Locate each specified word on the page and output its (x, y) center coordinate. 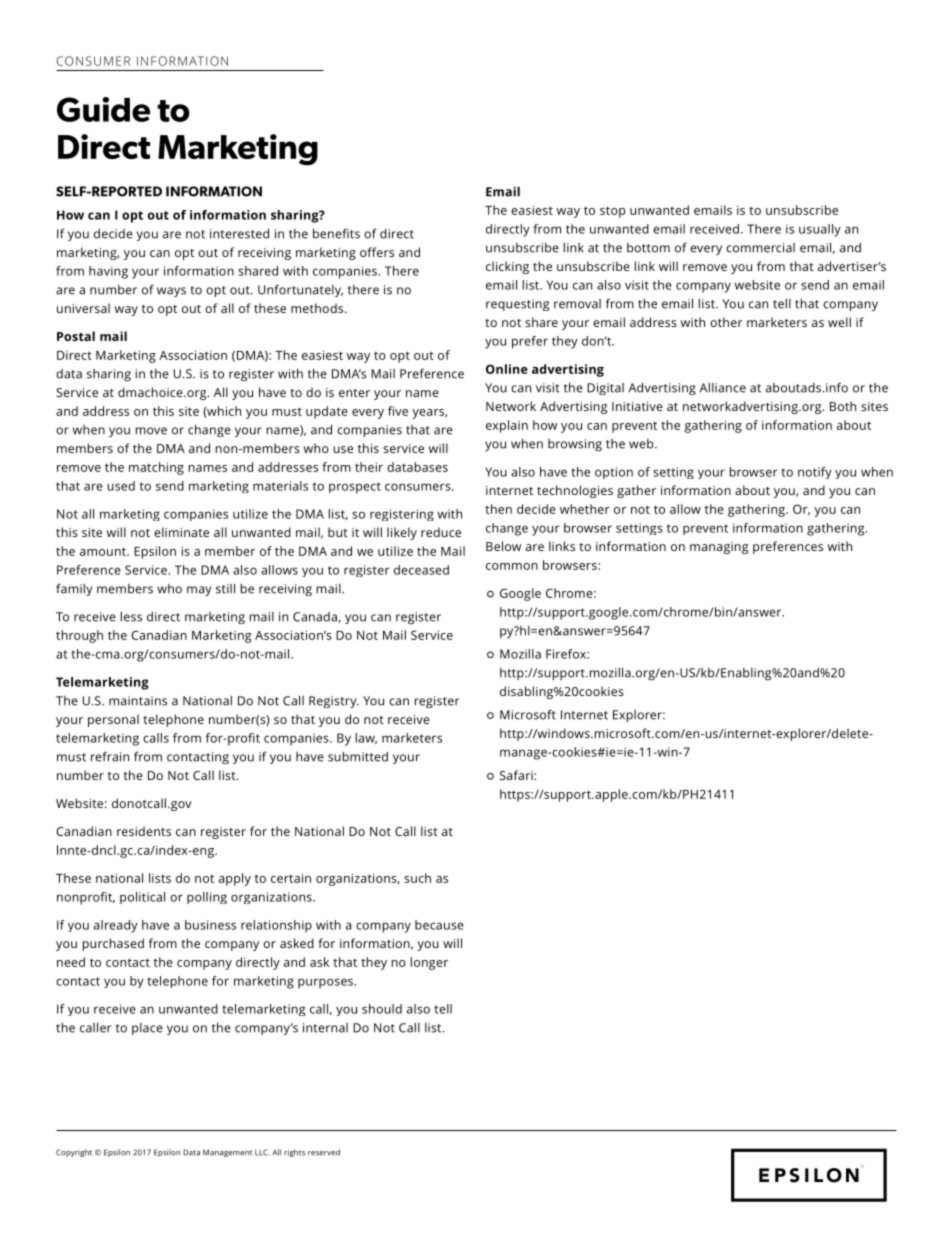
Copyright (74, 1153)
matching (156, 468)
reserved (324, 1152)
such (417, 878)
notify (815, 473)
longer (429, 963)
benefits (336, 233)
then (498, 509)
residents (144, 831)
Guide (103, 109)
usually (820, 230)
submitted (358, 757)
